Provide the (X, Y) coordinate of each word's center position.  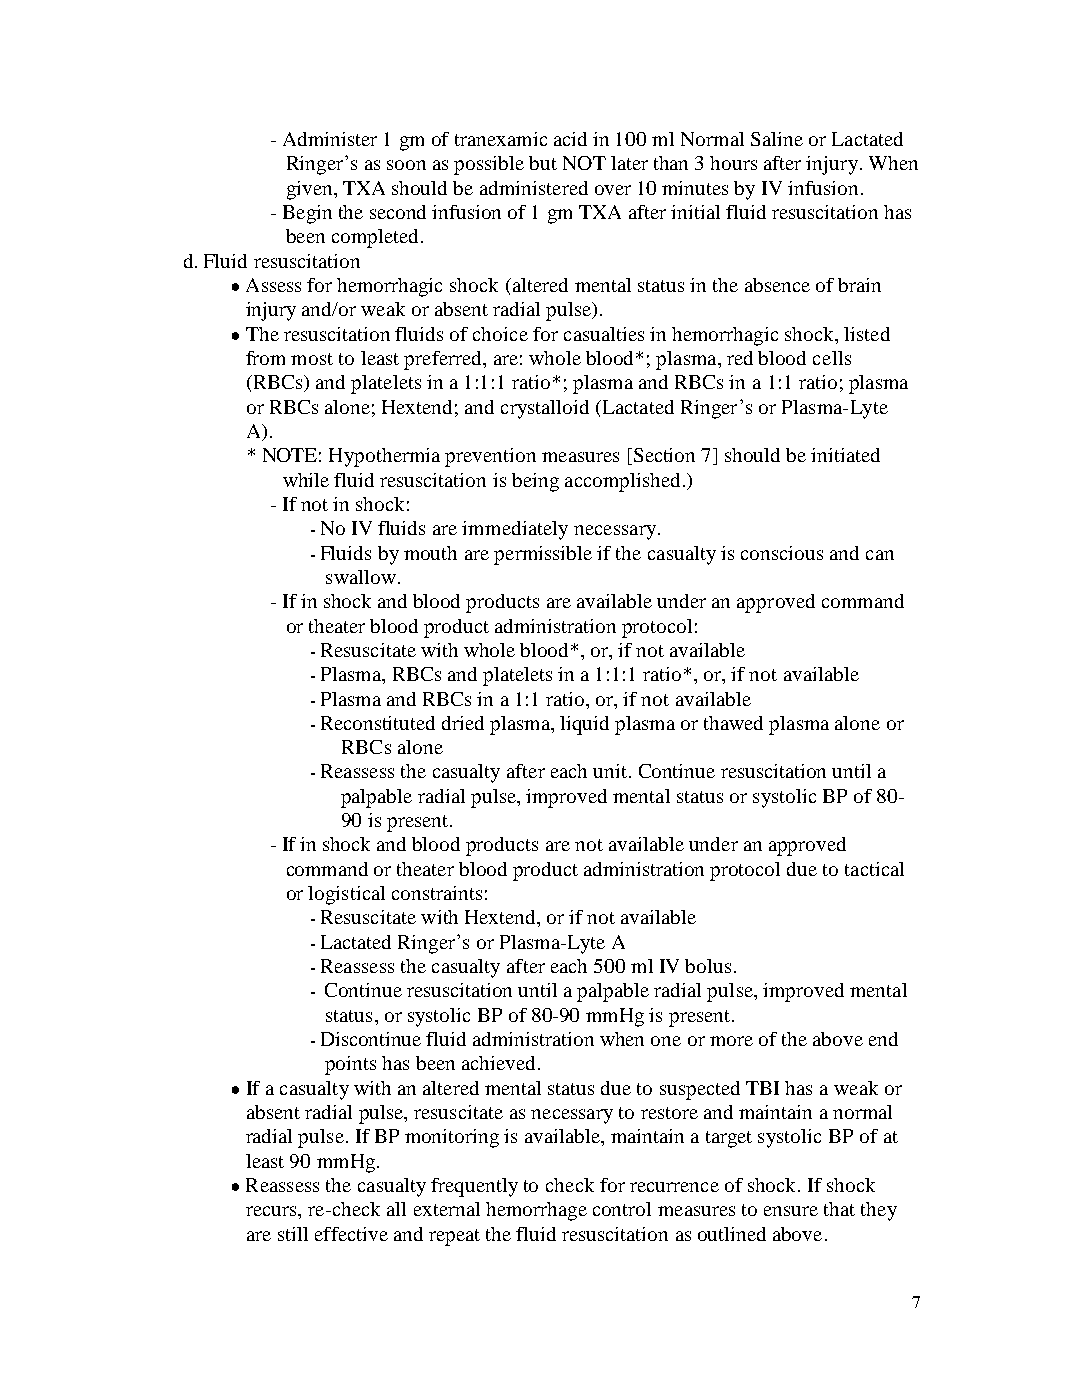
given (311, 190)
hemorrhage (536, 1211)
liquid (584, 725)
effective (351, 1234)
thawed (733, 723)
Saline (777, 139)
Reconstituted (378, 723)
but (543, 163)
